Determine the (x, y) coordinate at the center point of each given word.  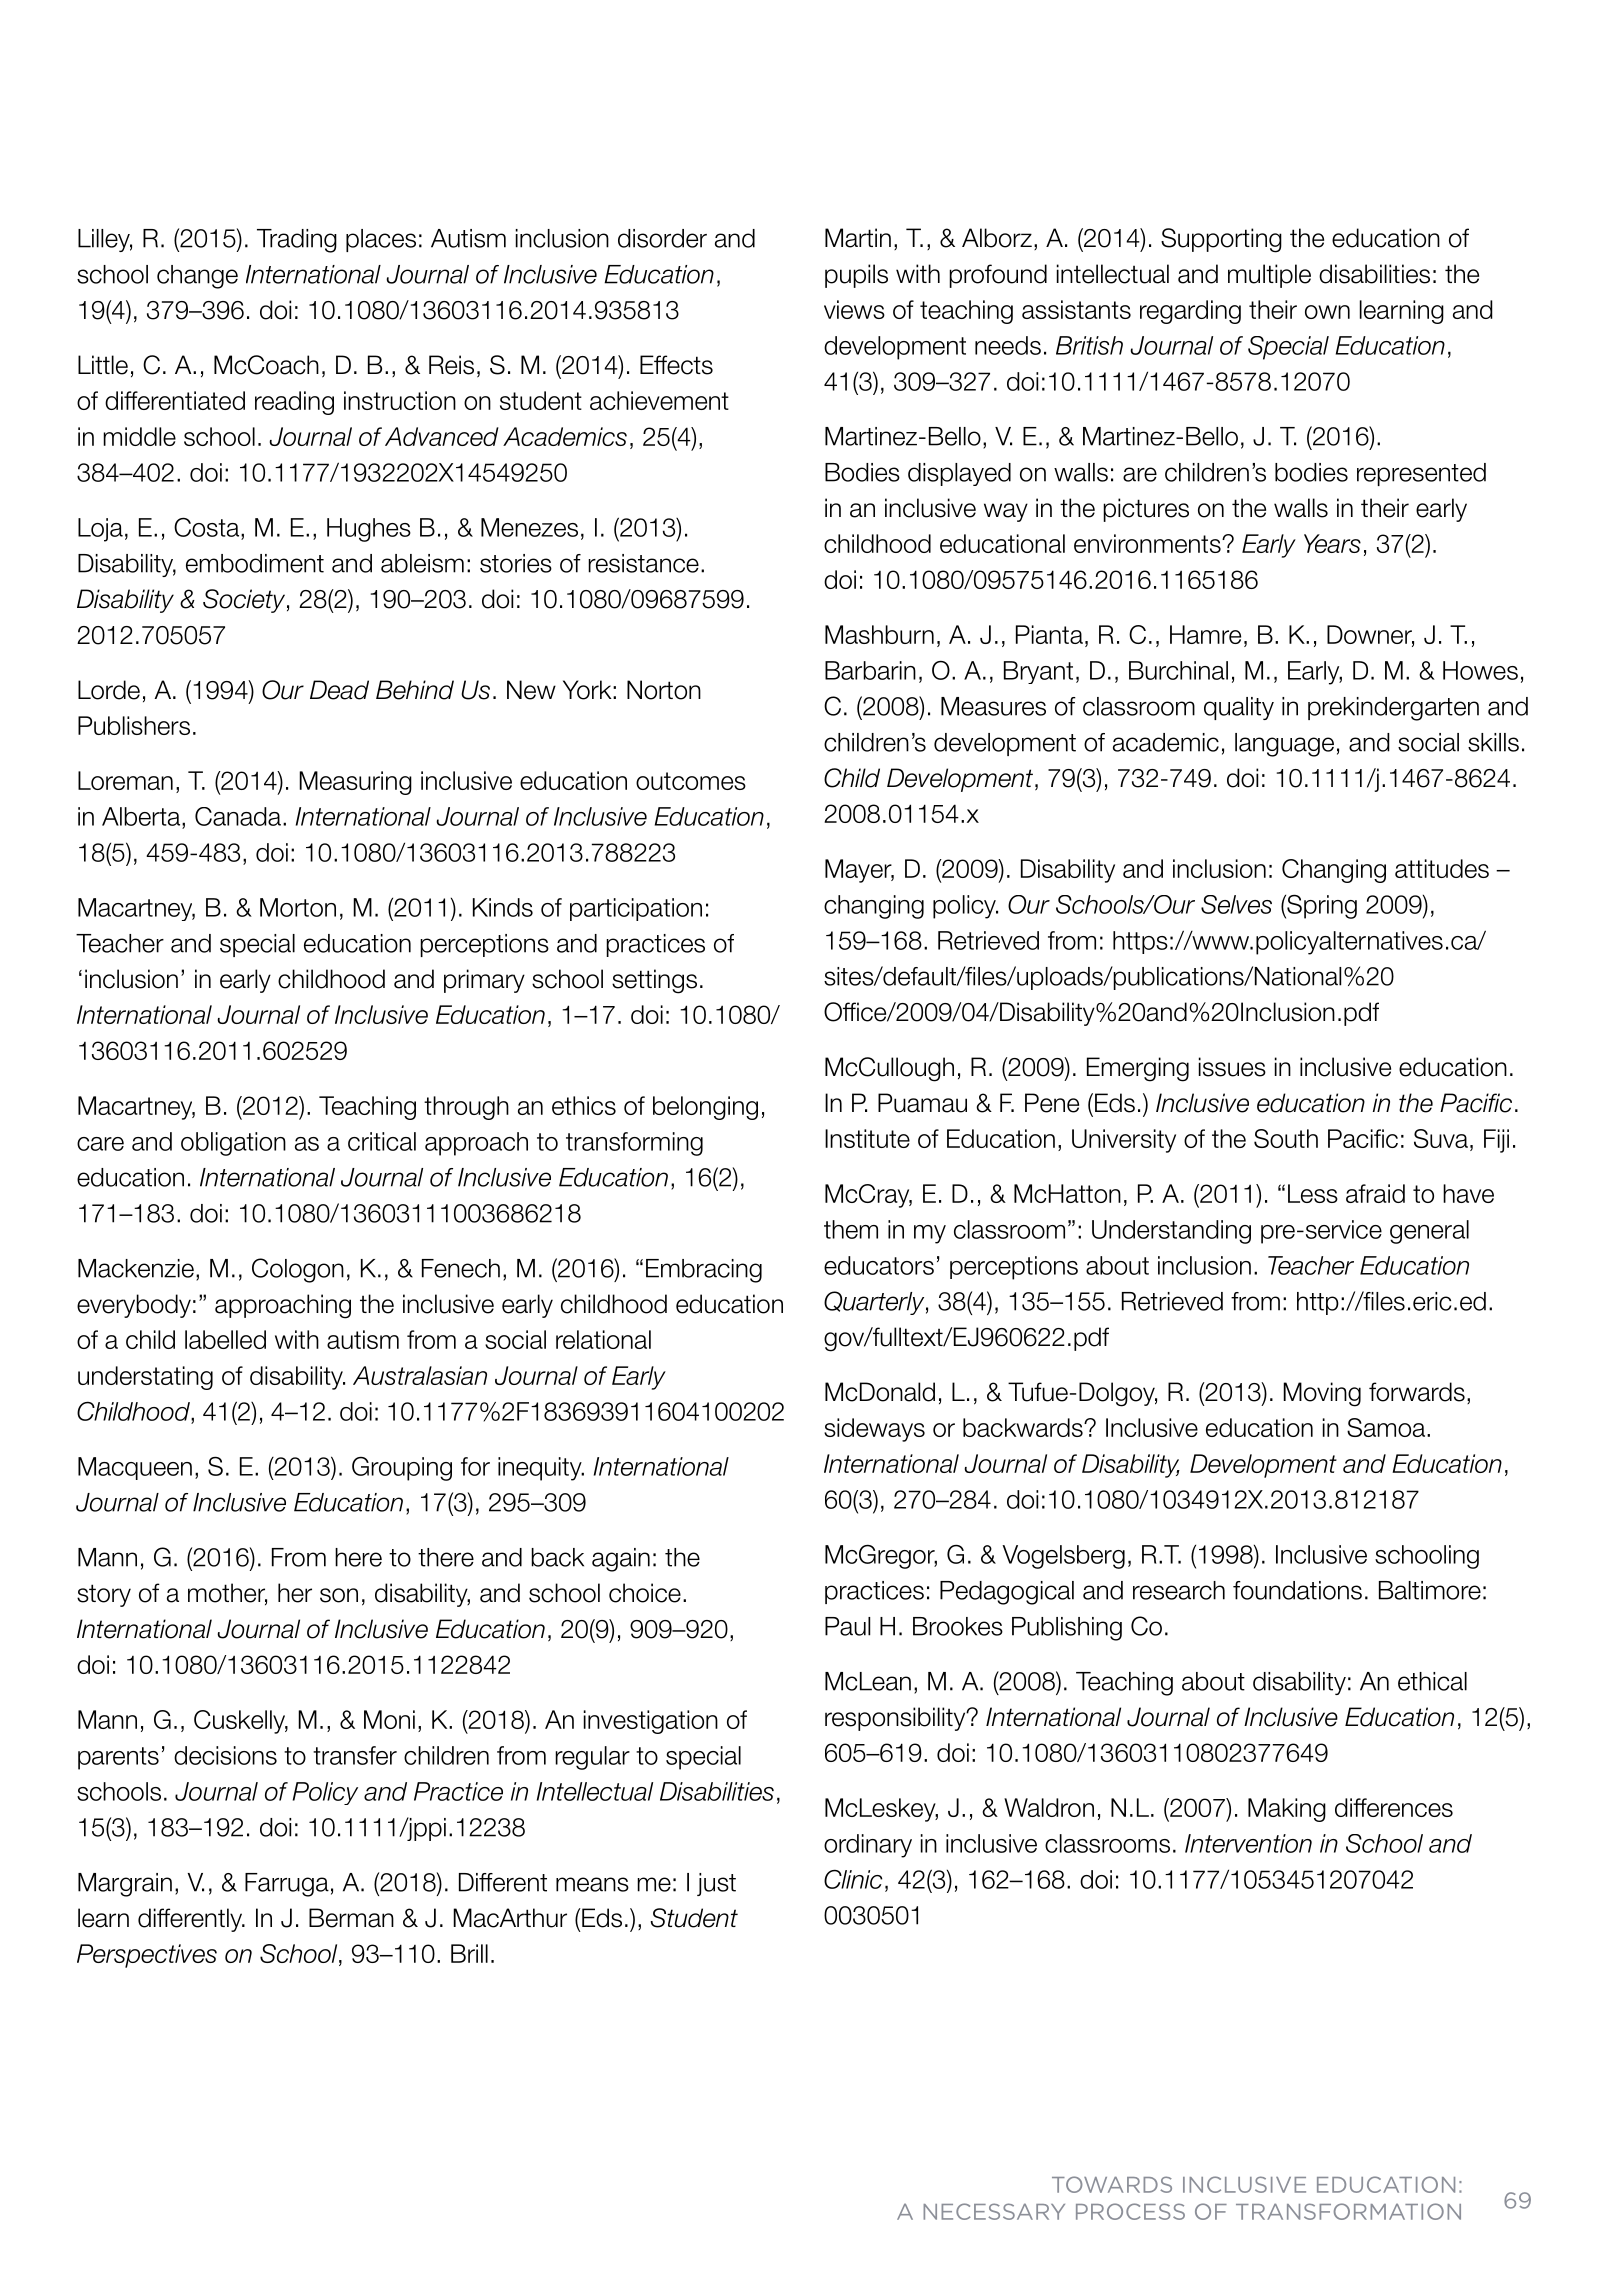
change (197, 277)
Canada (238, 816)
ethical (1432, 1681)
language (1284, 745)
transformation (1348, 2211)
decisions (225, 1755)
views (854, 309)
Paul (847, 1626)
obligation (233, 1144)
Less (1313, 1193)
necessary (994, 2211)
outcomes (691, 781)
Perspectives (147, 1956)
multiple (1269, 276)
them (851, 1229)
